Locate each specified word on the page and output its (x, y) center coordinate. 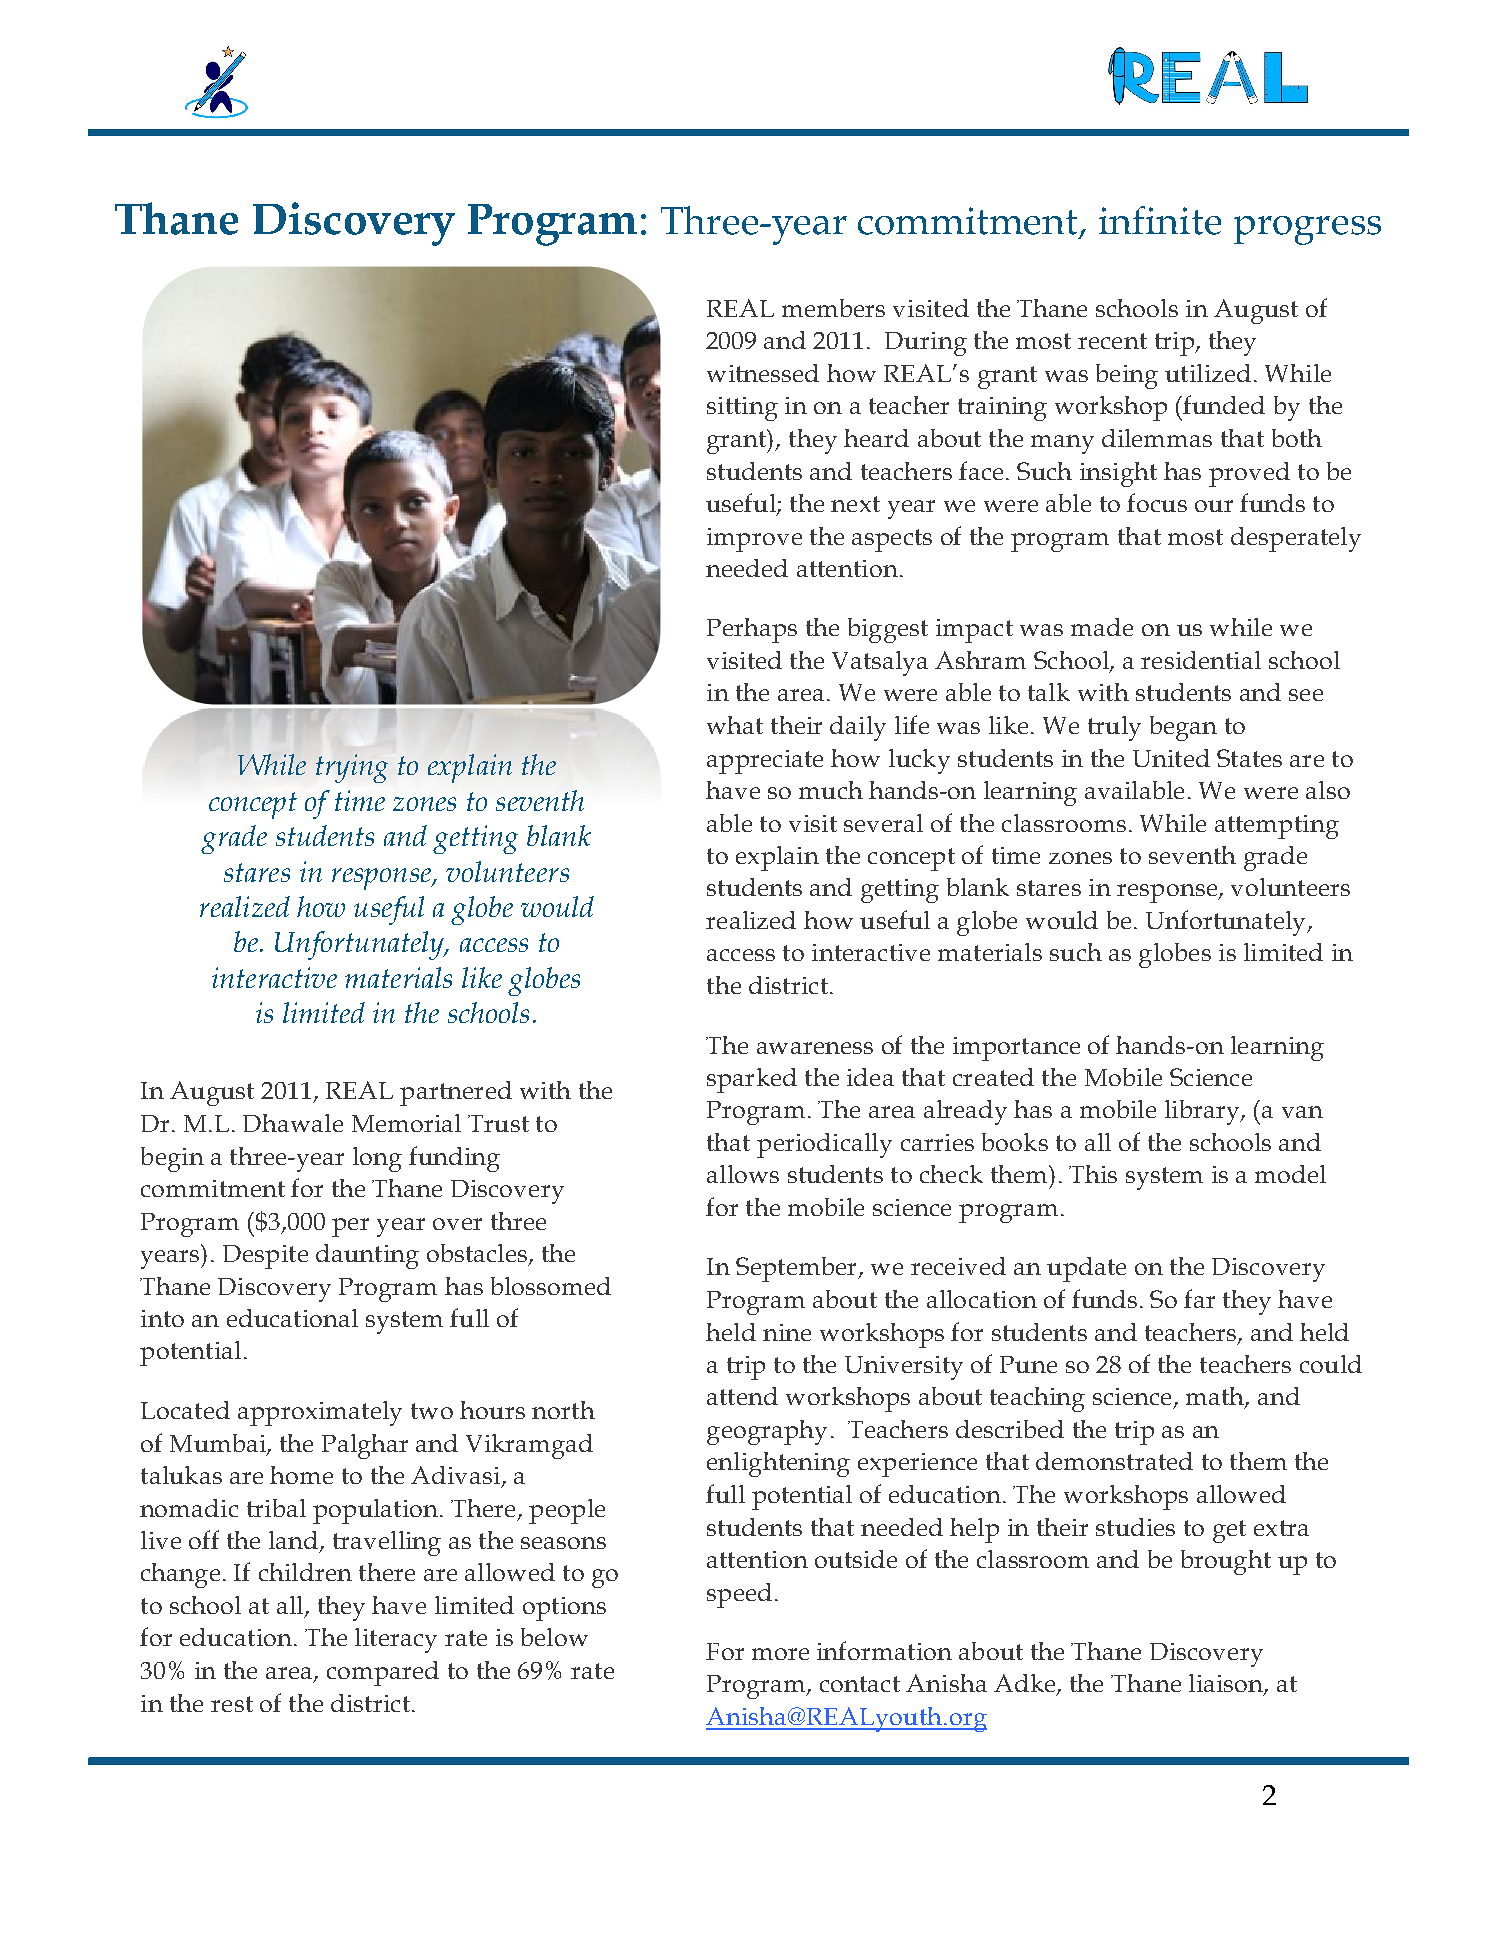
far (1199, 1298)
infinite (1160, 220)
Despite (265, 1257)
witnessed (763, 373)
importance (1016, 1049)
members (833, 308)
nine (787, 1332)
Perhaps (752, 630)
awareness (815, 1048)
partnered (456, 1093)
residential (1201, 660)
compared (383, 1673)
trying (352, 768)
